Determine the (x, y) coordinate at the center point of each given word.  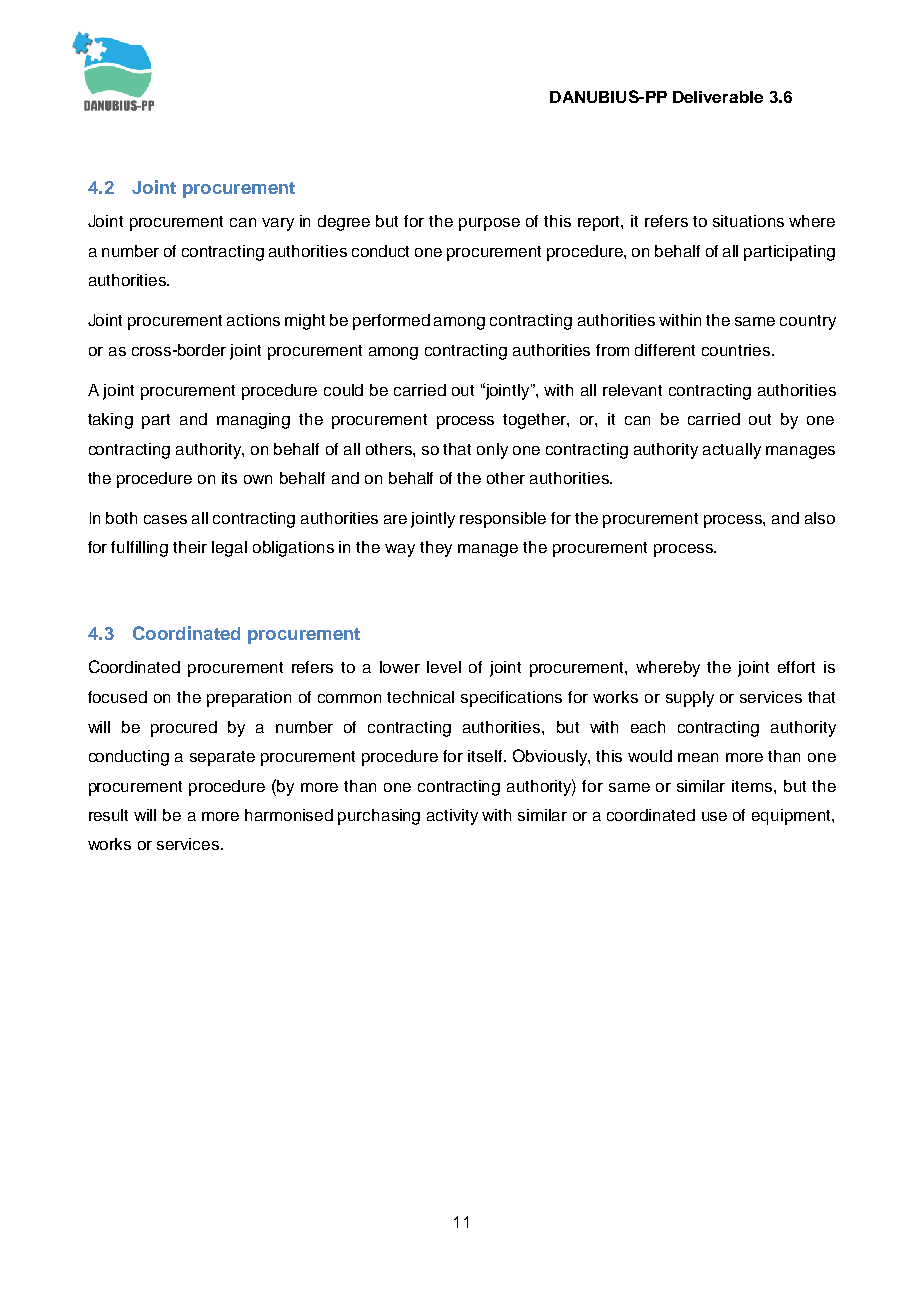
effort (796, 667)
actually (732, 451)
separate (222, 758)
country (808, 322)
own (258, 479)
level (444, 667)
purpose (489, 224)
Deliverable (718, 97)
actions (253, 320)
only (492, 451)
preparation (249, 699)
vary (278, 224)
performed (391, 322)
